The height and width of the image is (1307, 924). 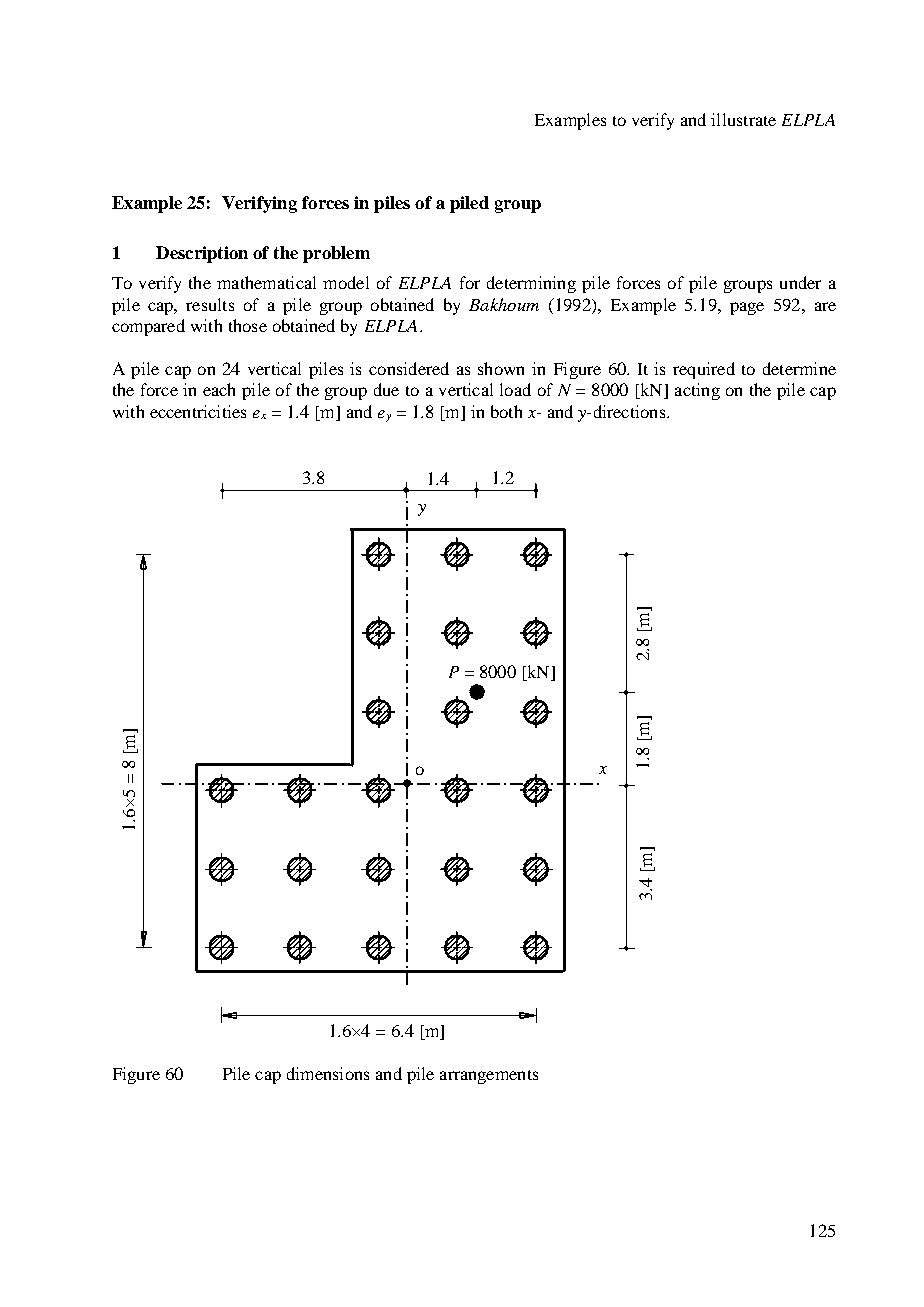 What do you see at coordinates (697, 391) in the image?
I see `acting` at bounding box center [697, 391].
